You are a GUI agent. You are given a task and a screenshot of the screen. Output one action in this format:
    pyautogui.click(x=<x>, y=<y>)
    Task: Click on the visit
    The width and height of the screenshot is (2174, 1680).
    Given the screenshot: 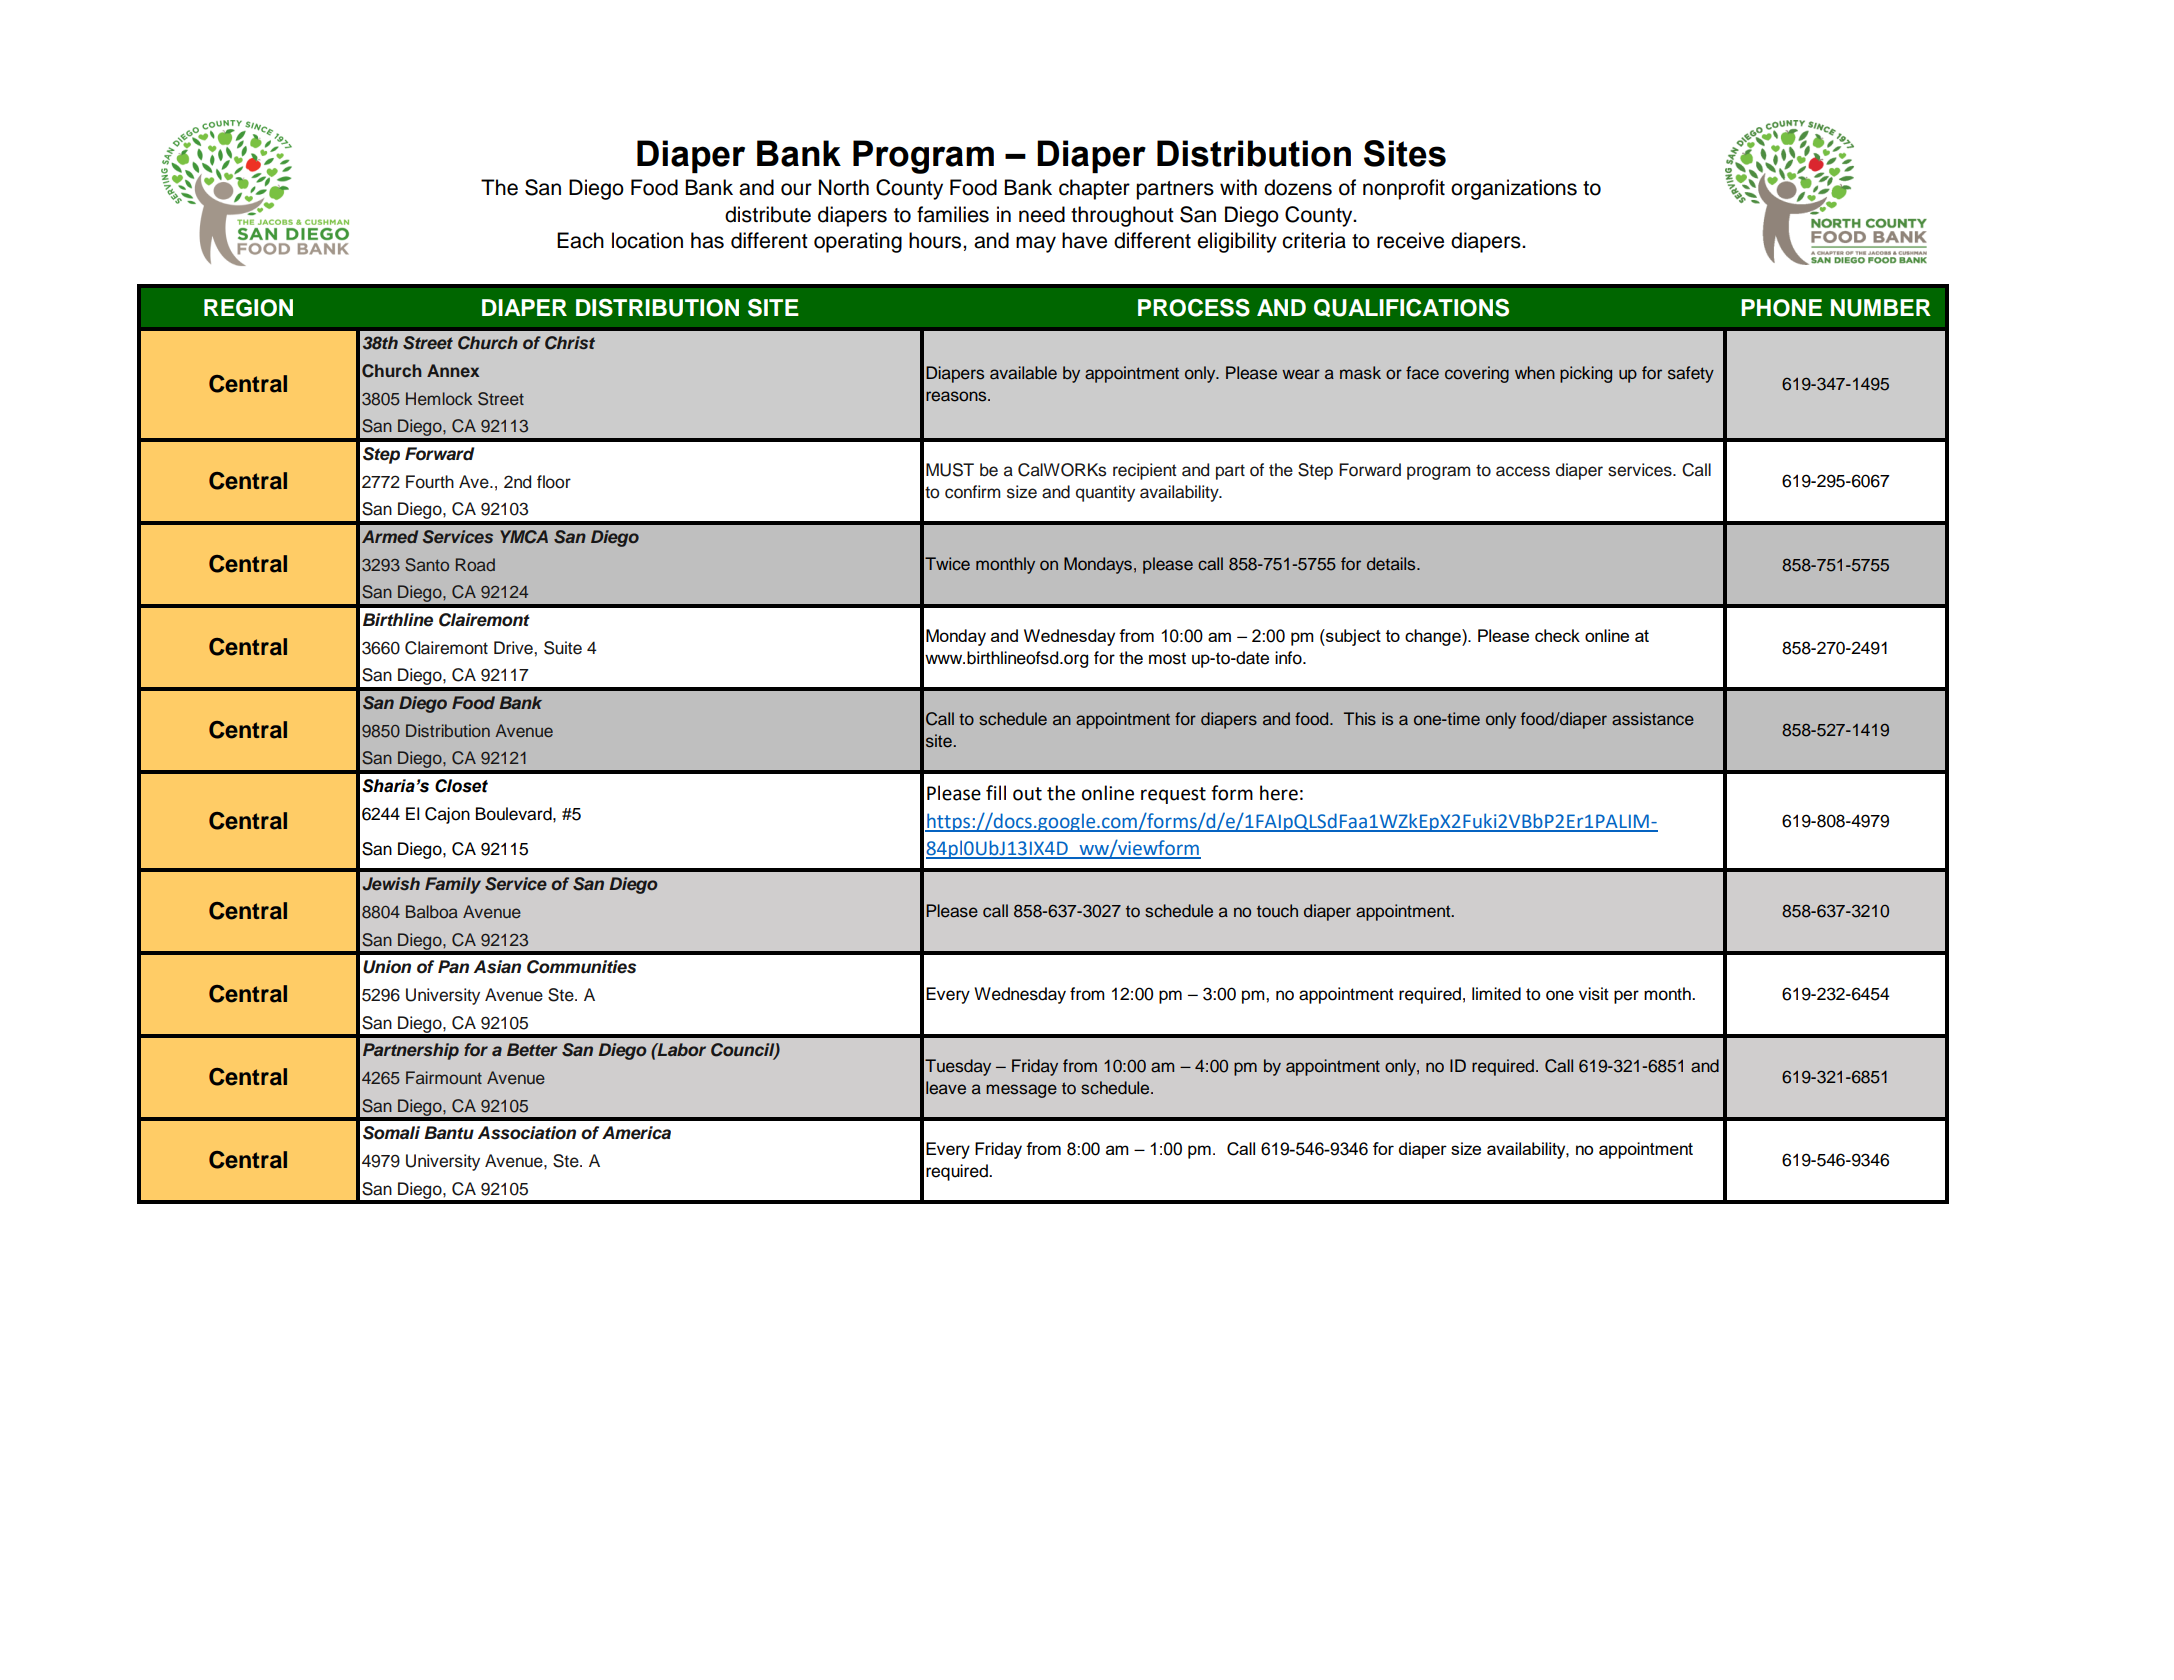 What is the action you would take?
    pyautogui.click(x=1594, y=994)
